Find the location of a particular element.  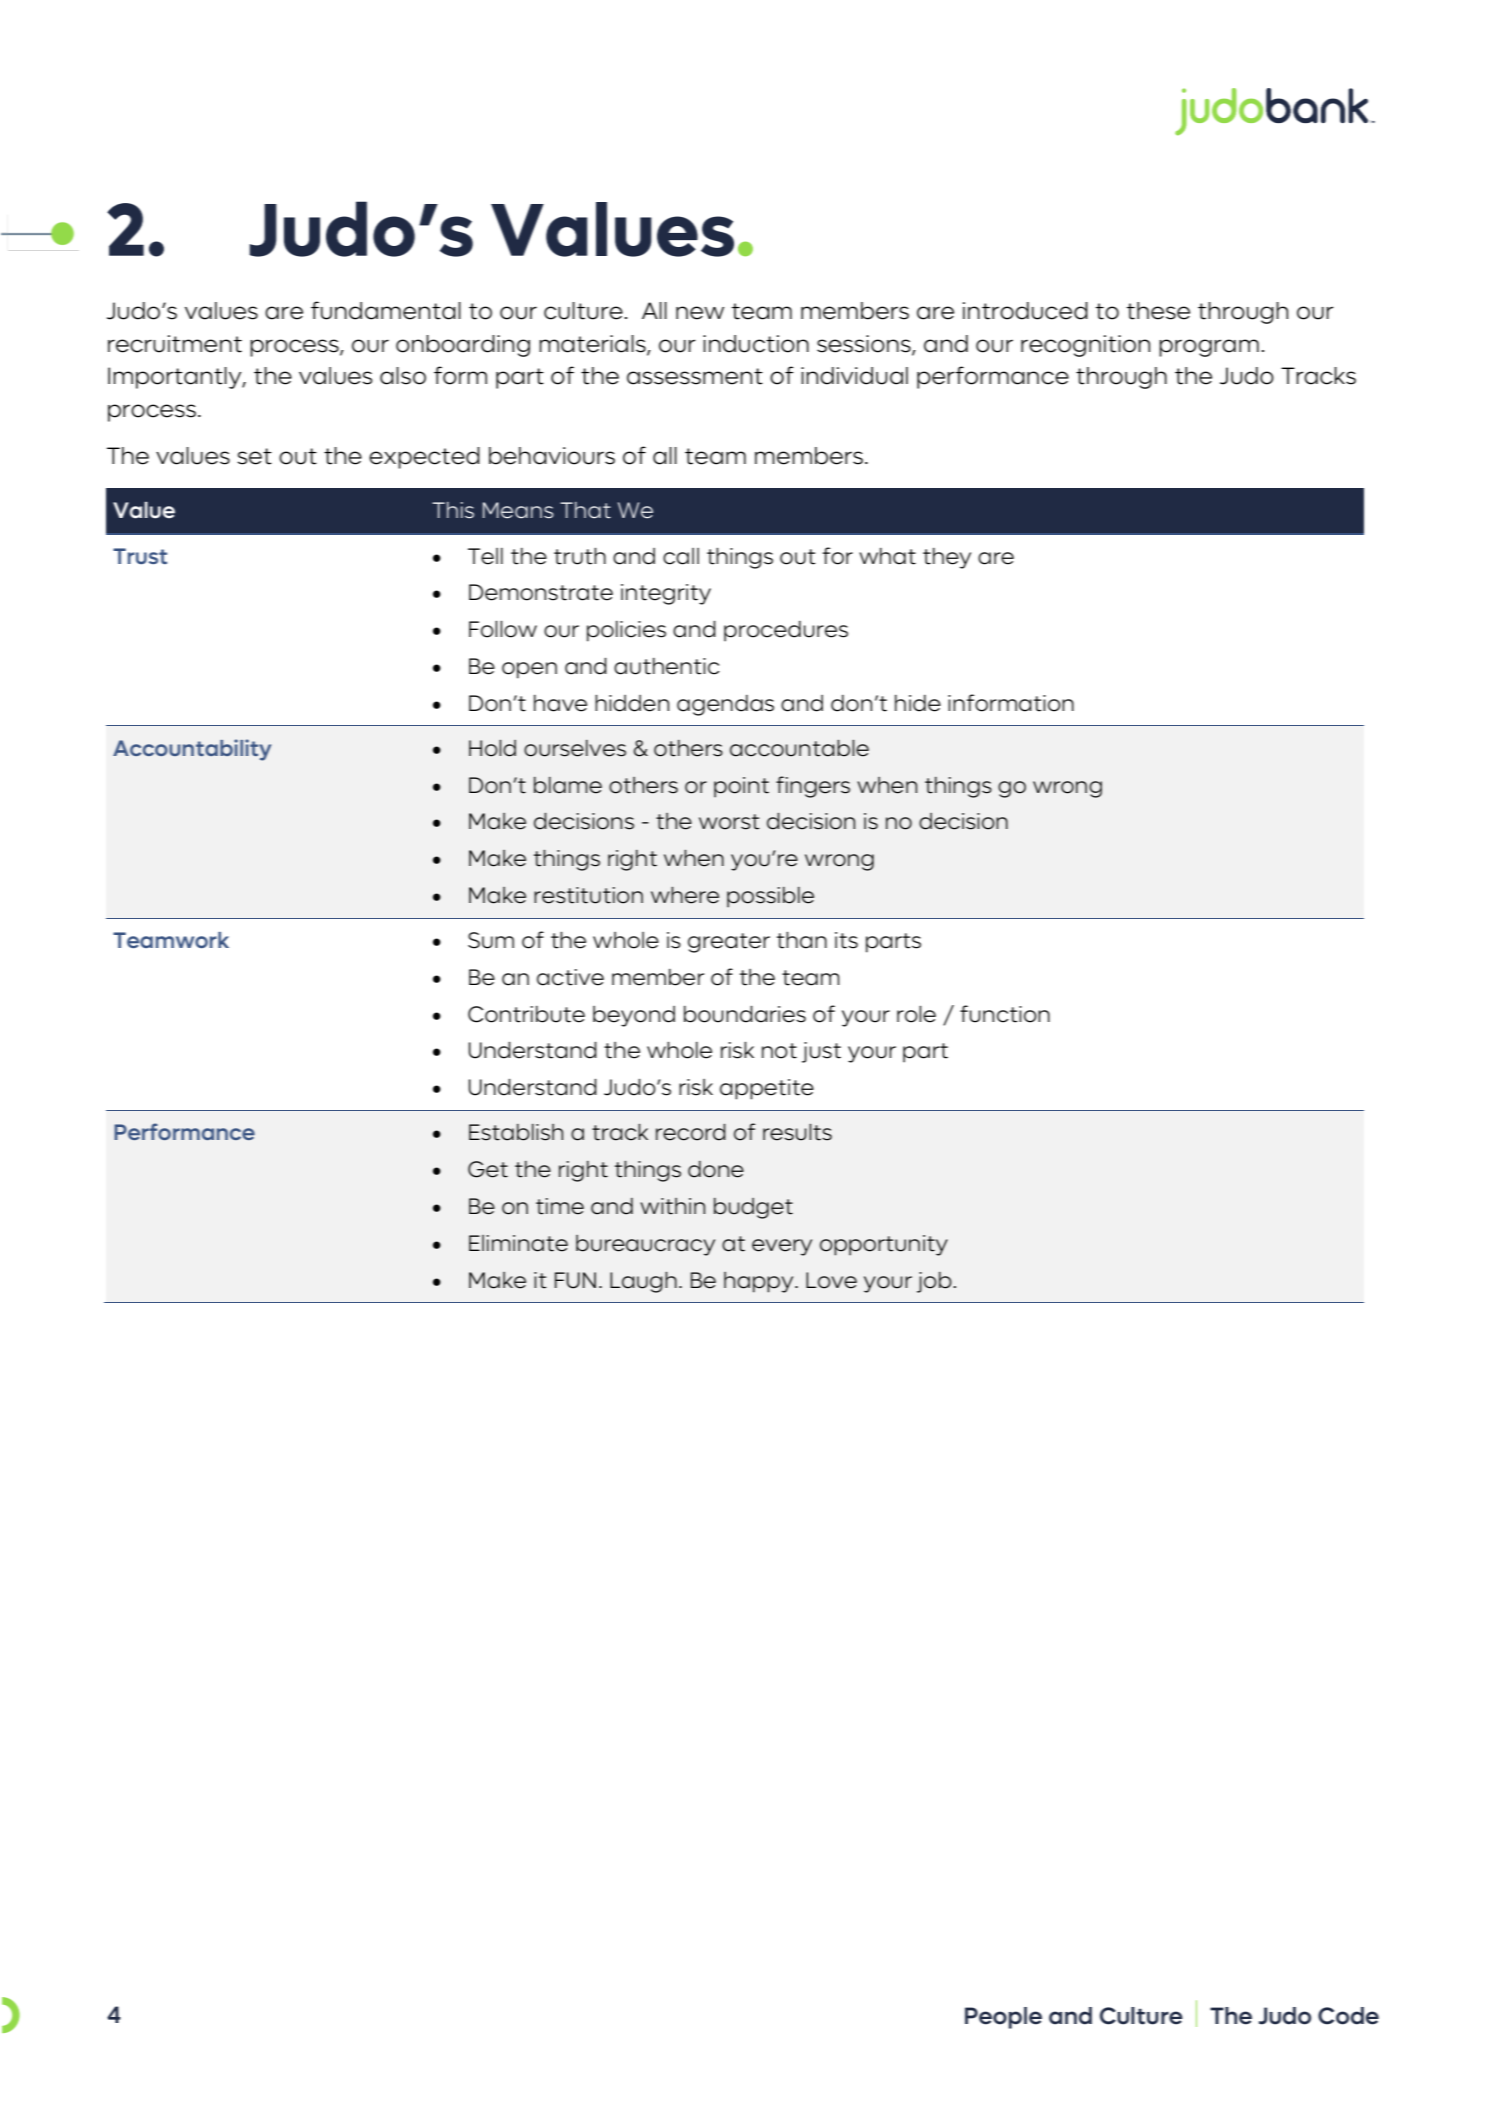

Eliminate is located at coordinates (518, 1243).
